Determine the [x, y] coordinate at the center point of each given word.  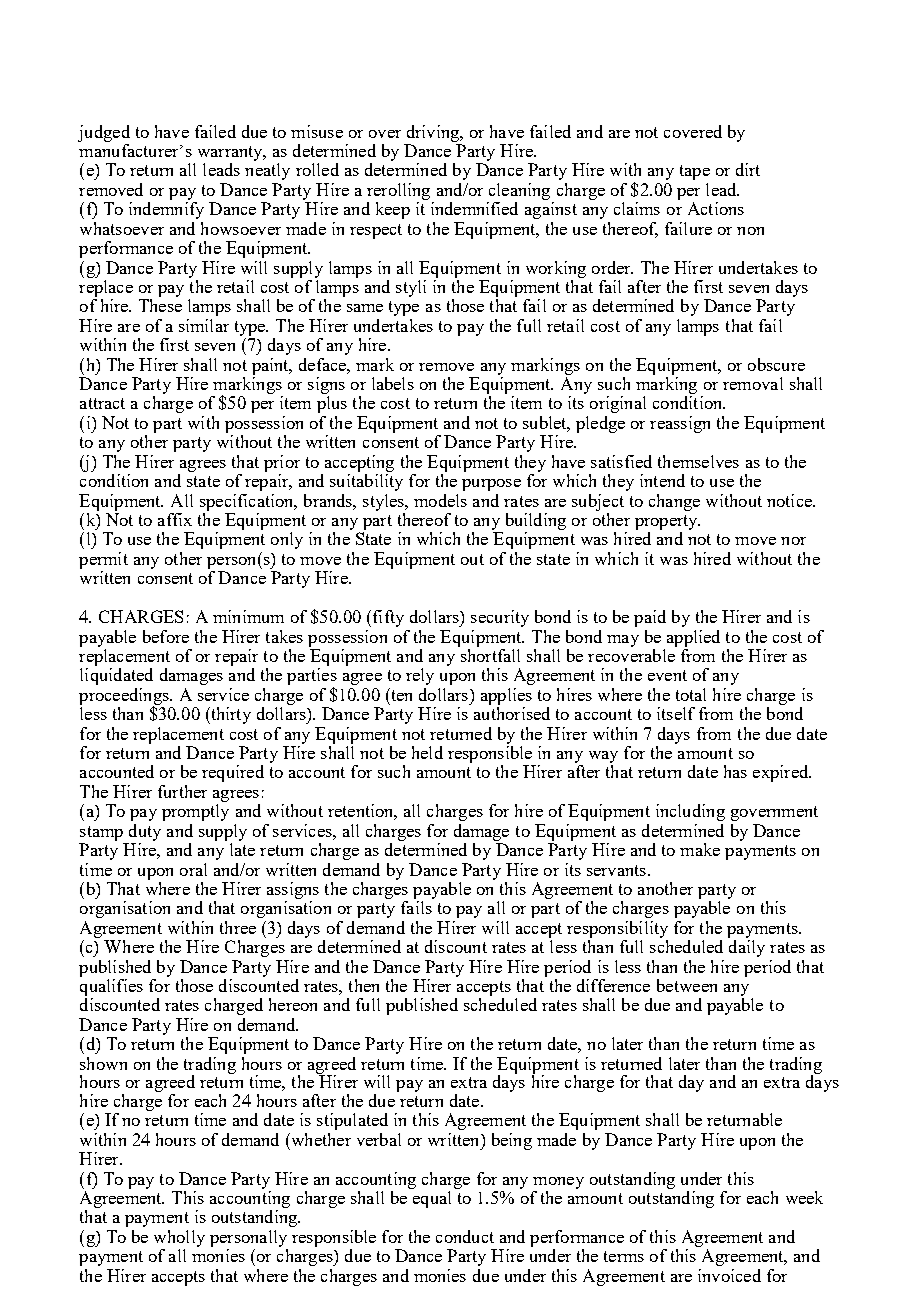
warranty [229, 155]
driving [434, 133]
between [687, 985]
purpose [491, 485]
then [364, 985]
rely [420, 676]
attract [102, 403]
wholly [179, 1238]
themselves [698, 461]
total [691, 694]
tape [695, 172]
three [238, 927]
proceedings [125, 697]
